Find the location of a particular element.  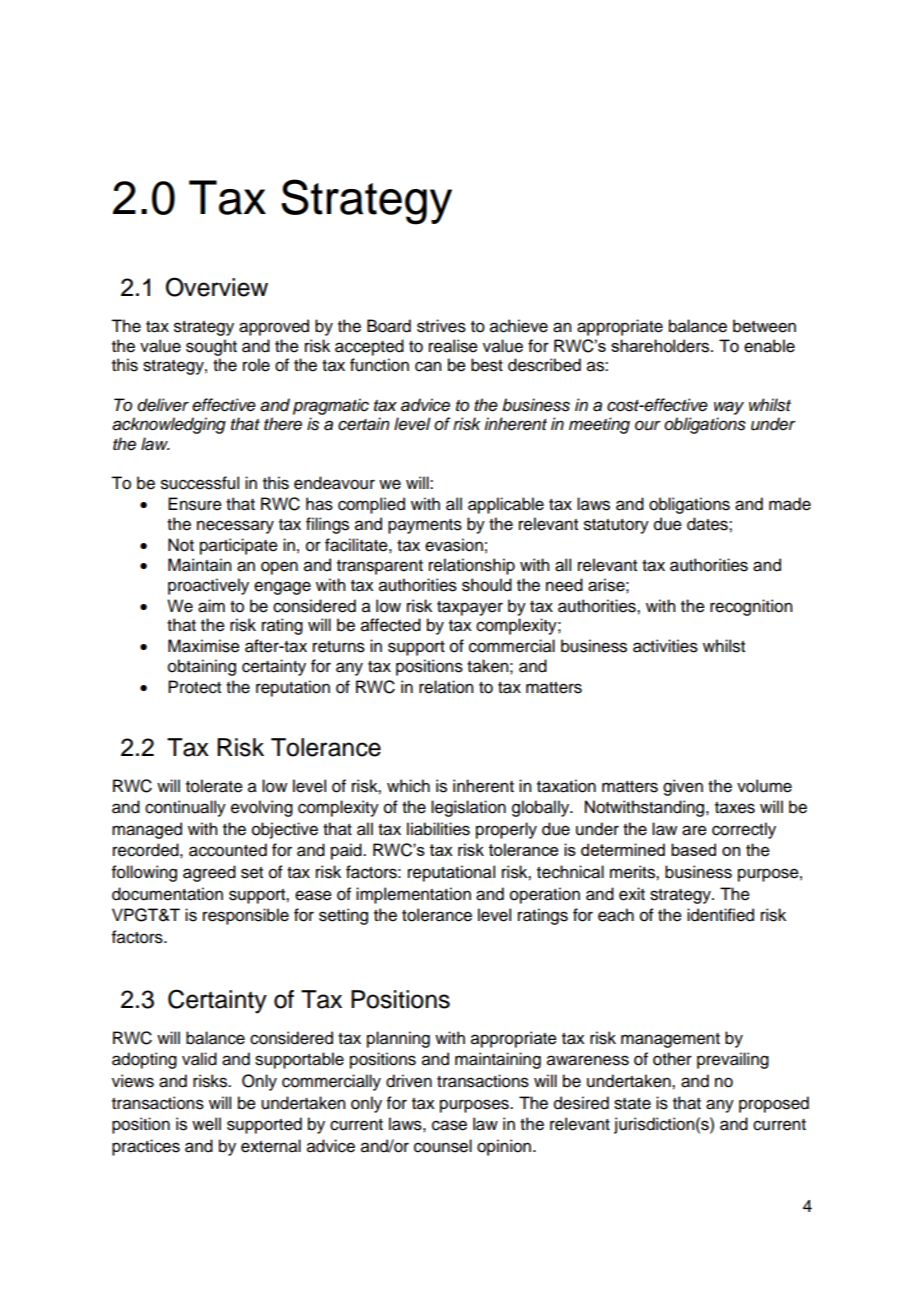

proposed is located at coordinates (774, 1104).
